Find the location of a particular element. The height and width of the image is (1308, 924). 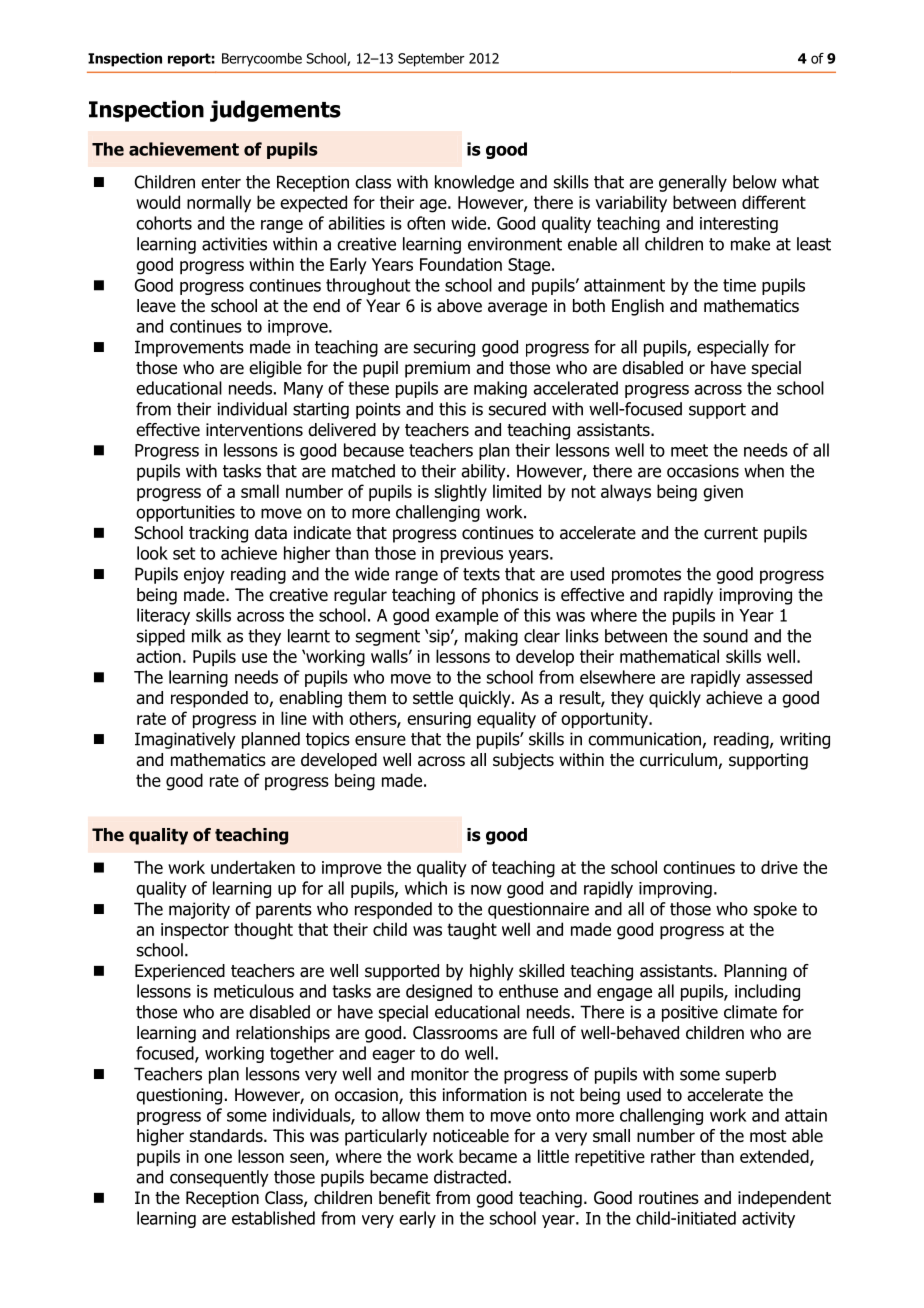

curriculum is located at coordinates (679, 761).
